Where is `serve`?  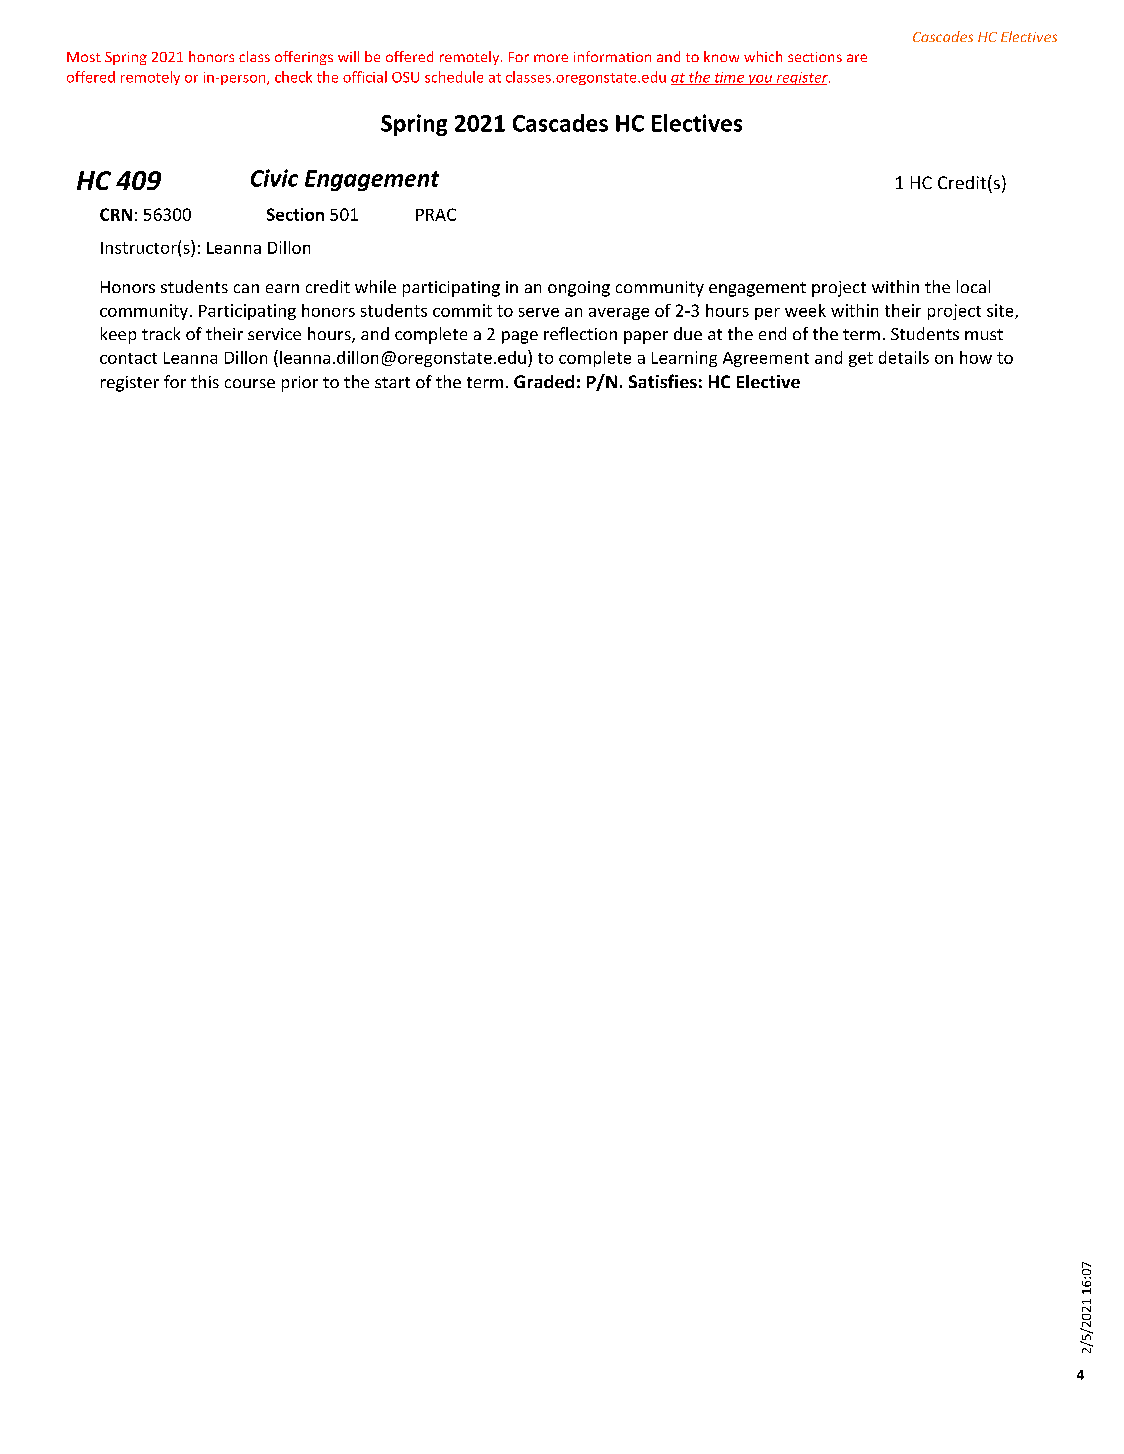 serve is located at coordinates (539, 312).
